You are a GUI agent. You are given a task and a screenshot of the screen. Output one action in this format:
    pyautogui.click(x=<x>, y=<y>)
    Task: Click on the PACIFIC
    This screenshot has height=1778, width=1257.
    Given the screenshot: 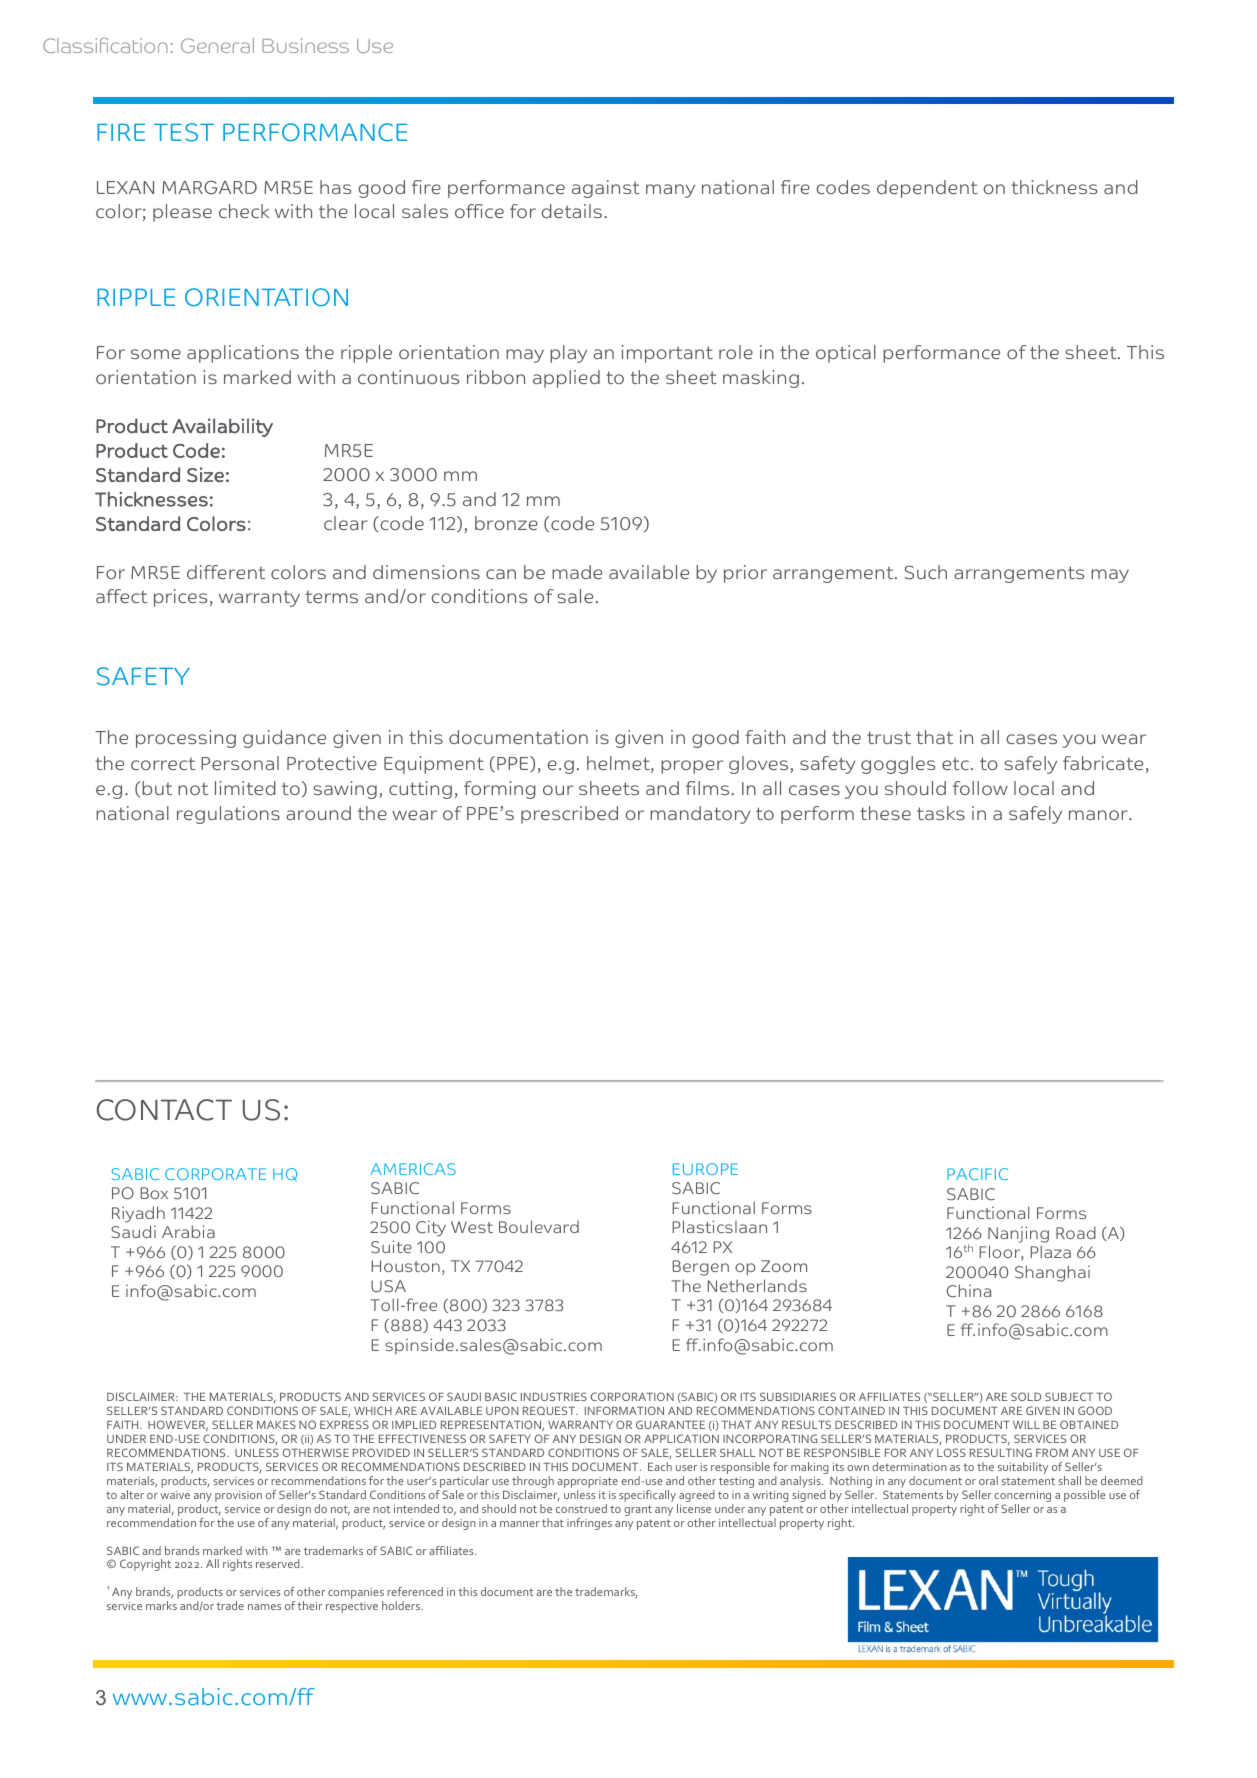 What is the action you would take?
    pyautogui.click(x=977, y=1174)
